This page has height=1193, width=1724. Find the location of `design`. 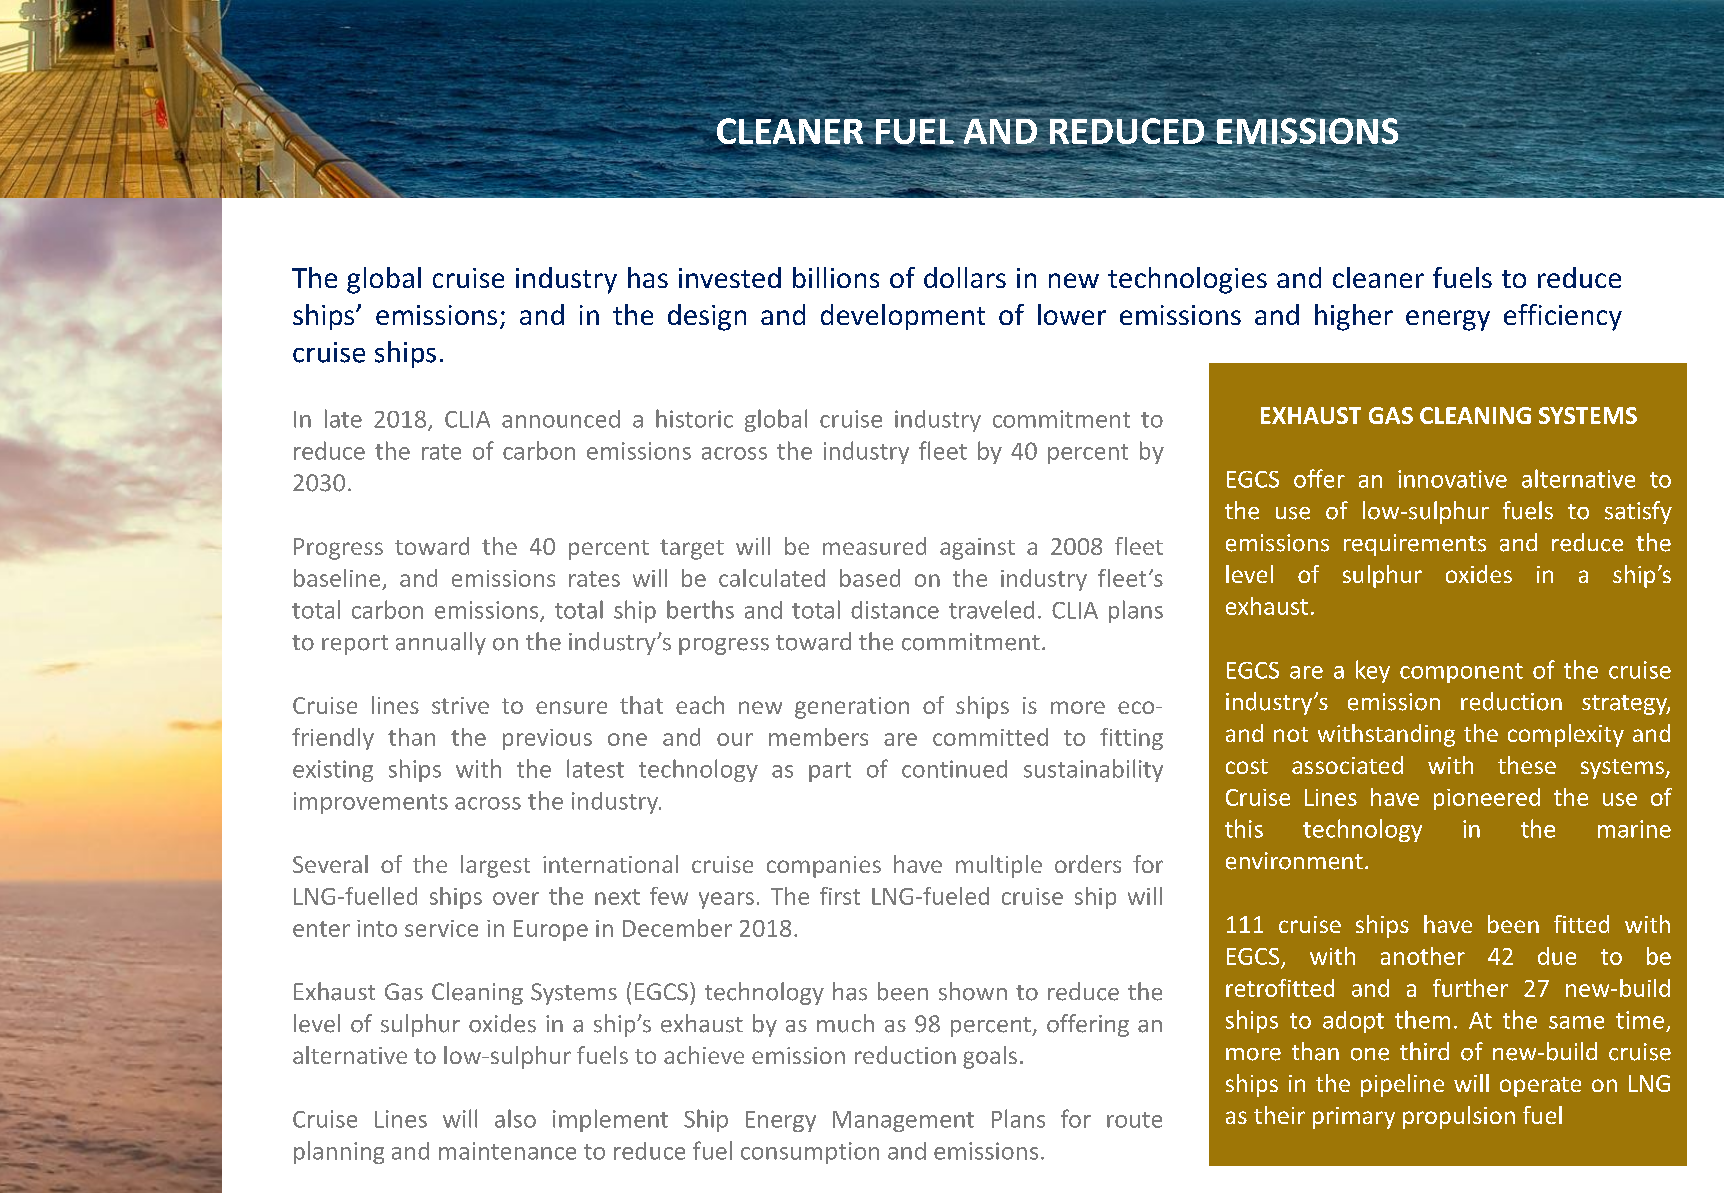

design is located at coordinates (707, 317).
